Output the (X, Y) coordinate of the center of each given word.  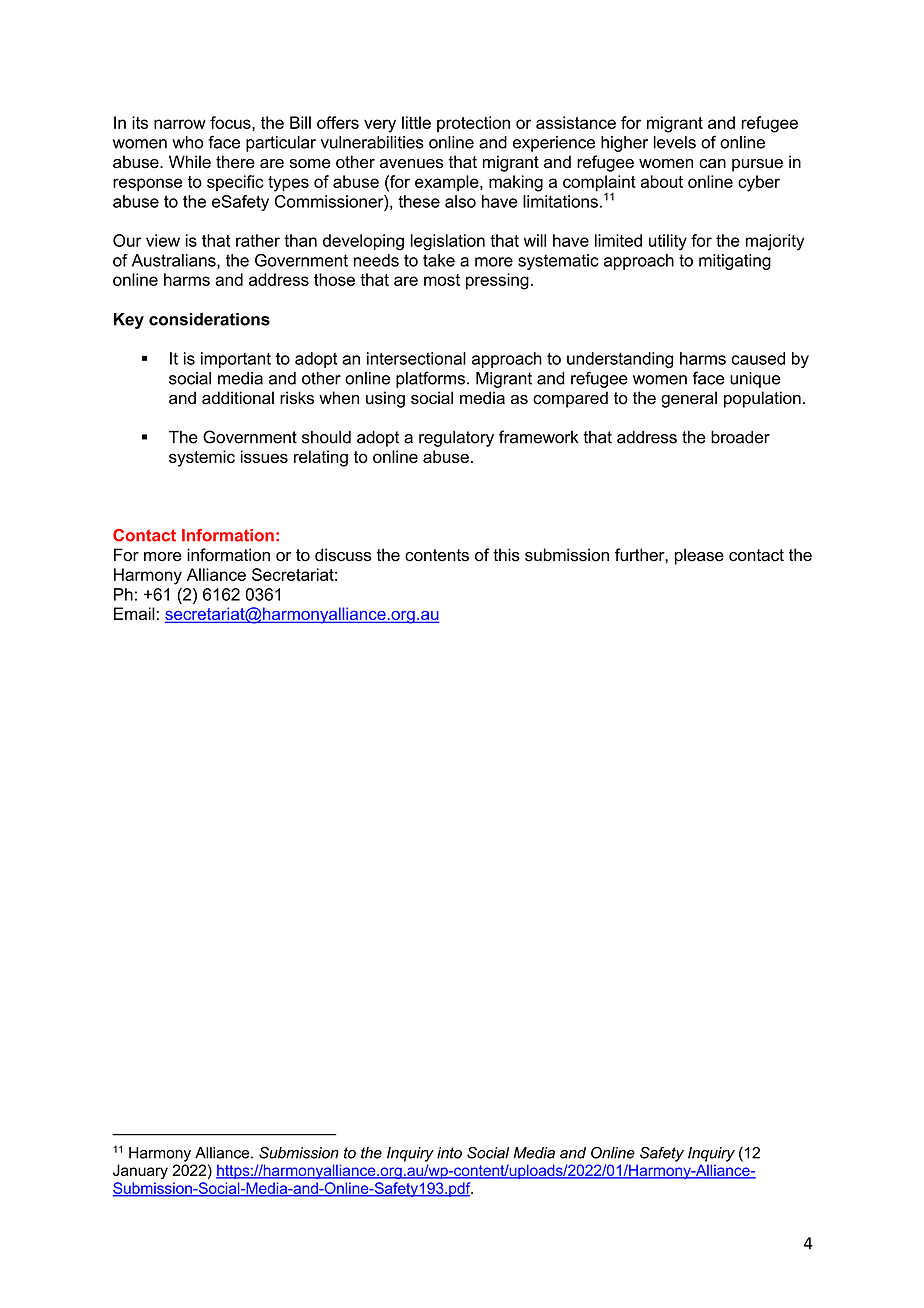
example (448, 183)
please (699, 556)
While (190, 162)
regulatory (456, 439)
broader (740, 437)
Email (134, 613)
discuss (343, 555)
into (449, 1153)
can (712, 164)
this (506, 555)
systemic (202, 458)
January (140, 1171)
